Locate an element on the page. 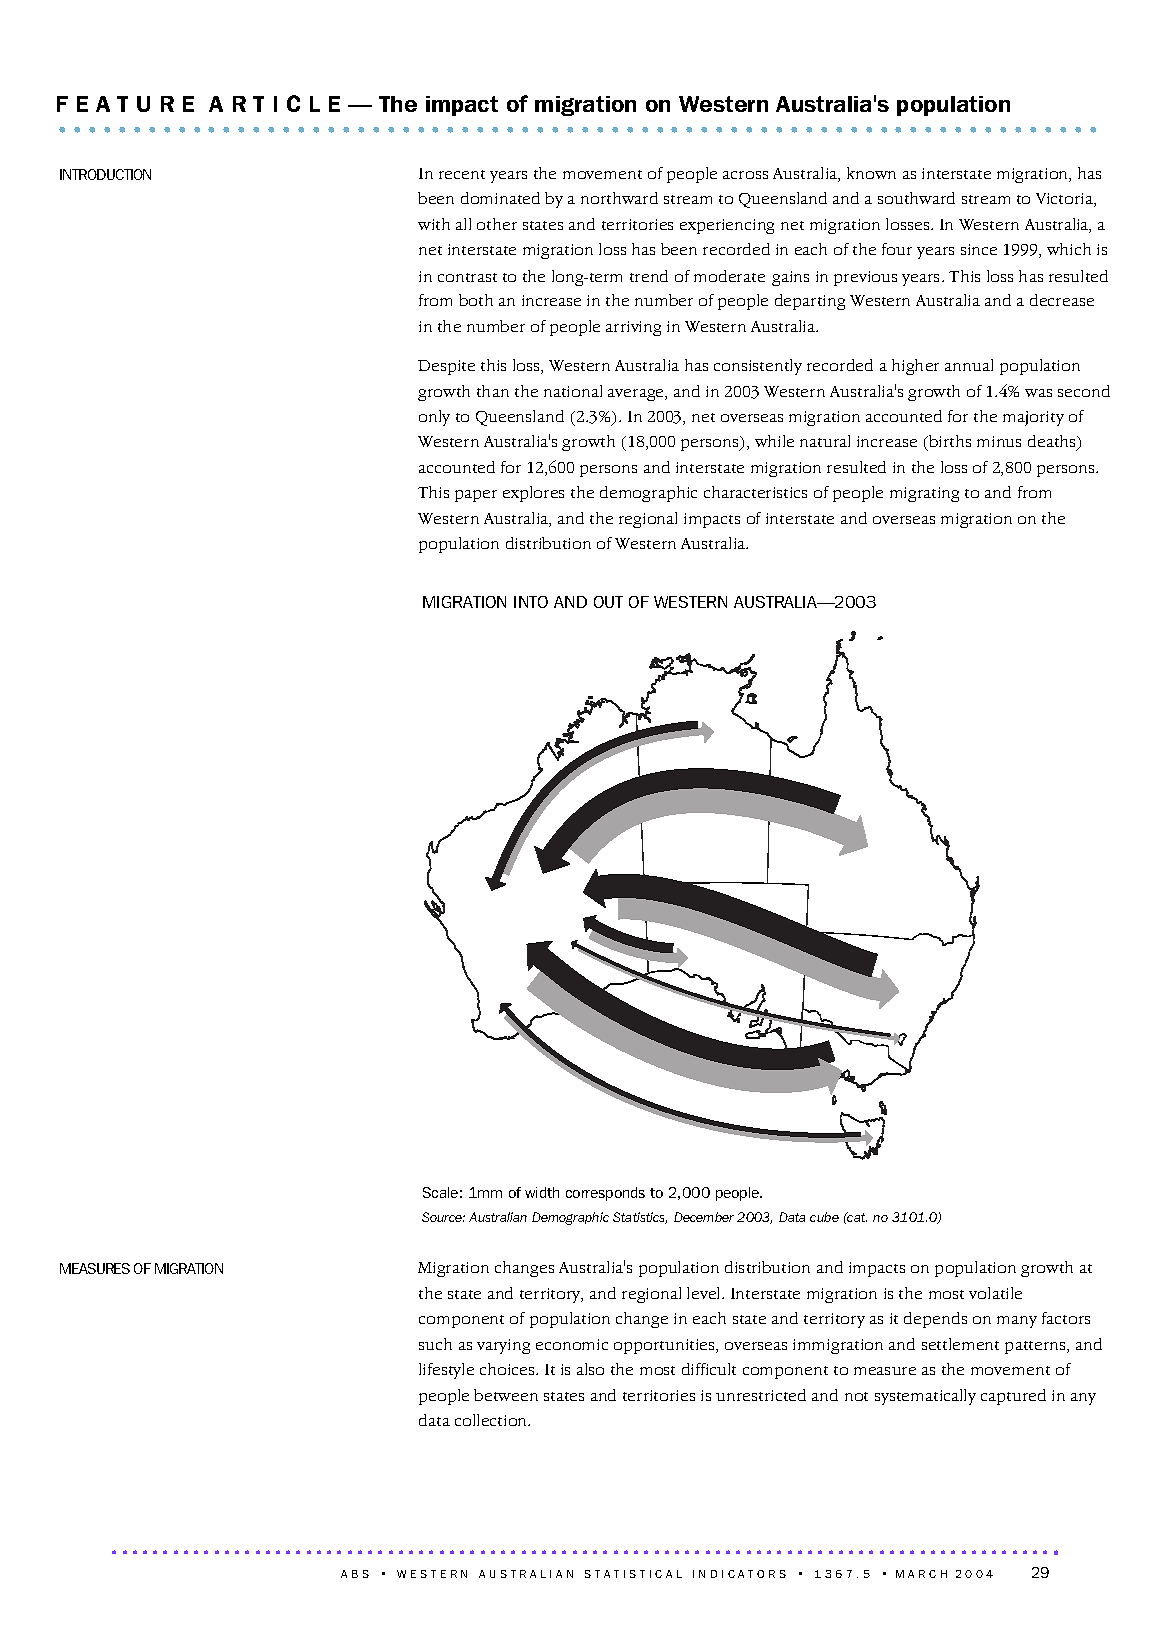  INTO is located at coordinates (531, 602).
